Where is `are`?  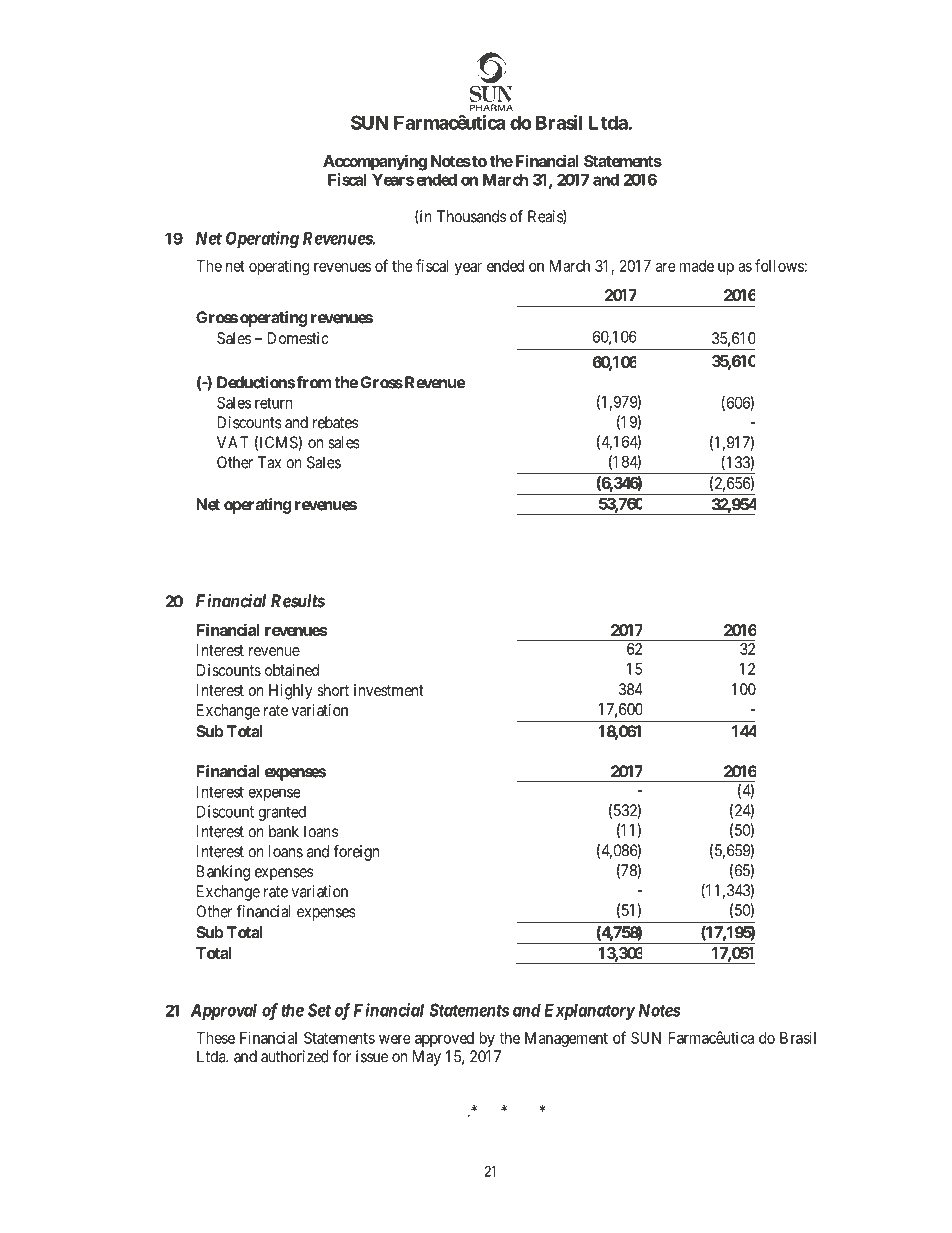
are is located at coordinates (666, 267).
